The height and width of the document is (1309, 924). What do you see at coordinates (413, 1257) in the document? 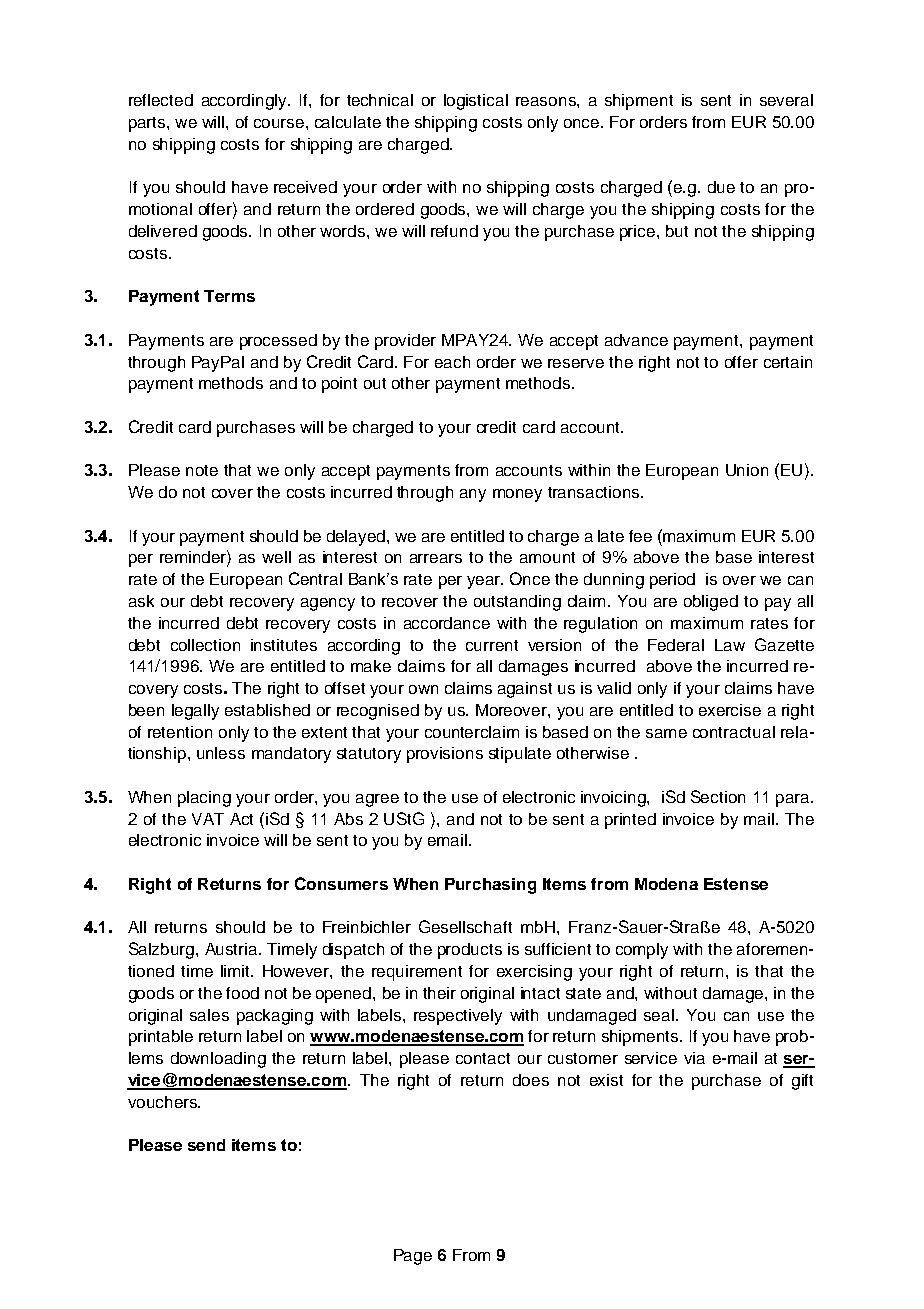
I see `Page` at bounding box center [413, 1257].
